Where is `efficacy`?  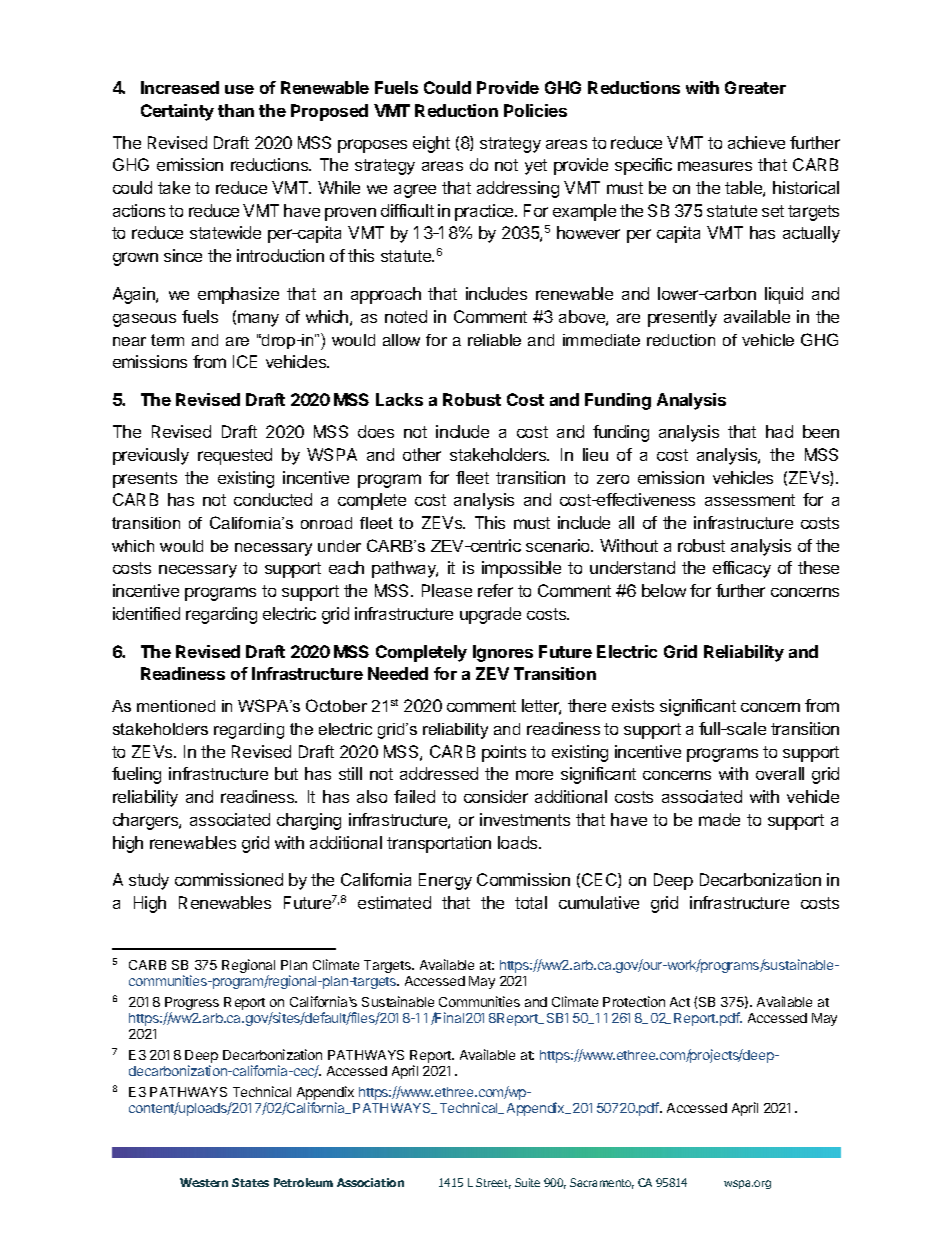 efficacy is located at coordinates (742, 569).
